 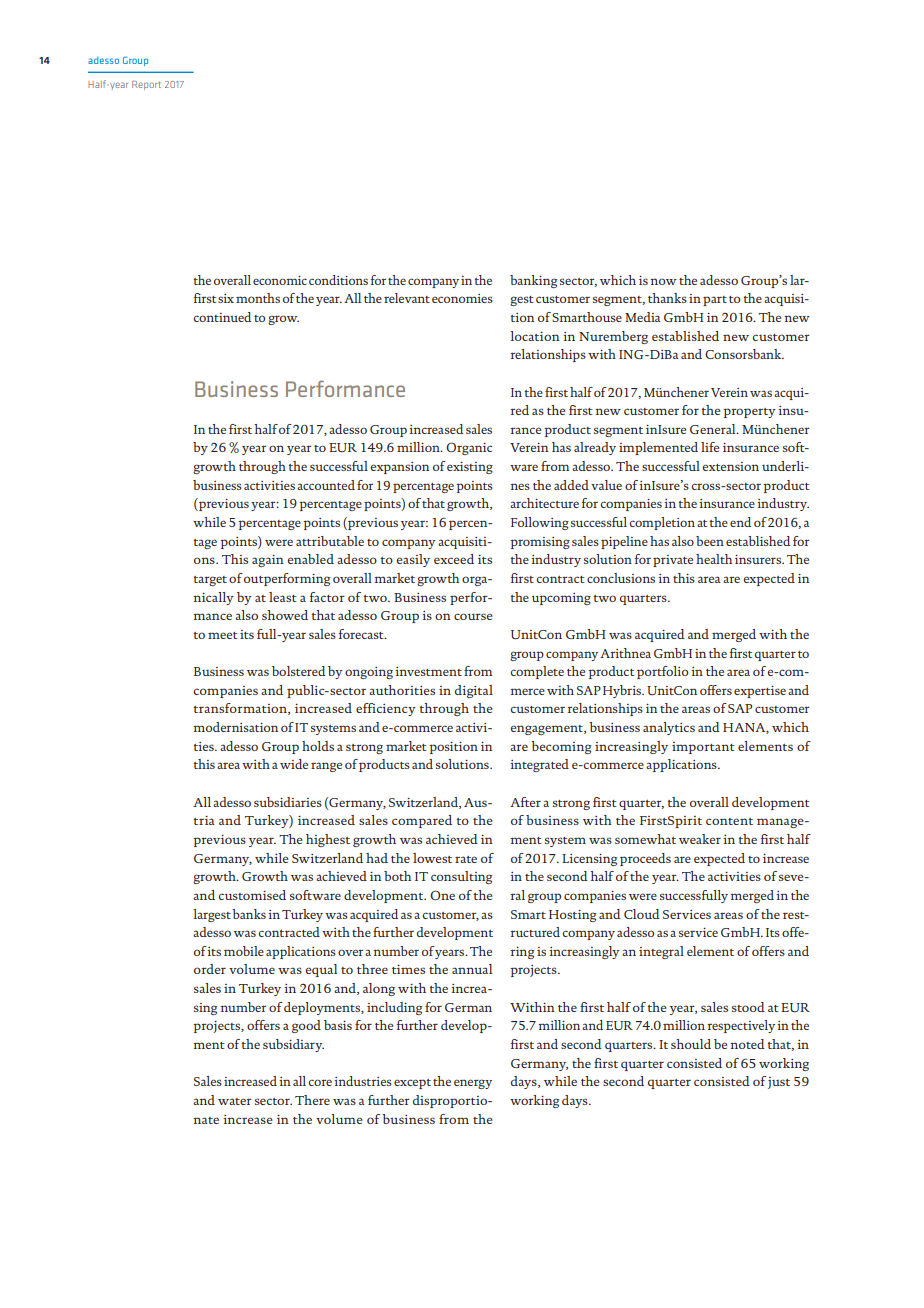 What do you see at coordinates (714, 429) in the page?
I see `General` at bounding box center [714, 429].
